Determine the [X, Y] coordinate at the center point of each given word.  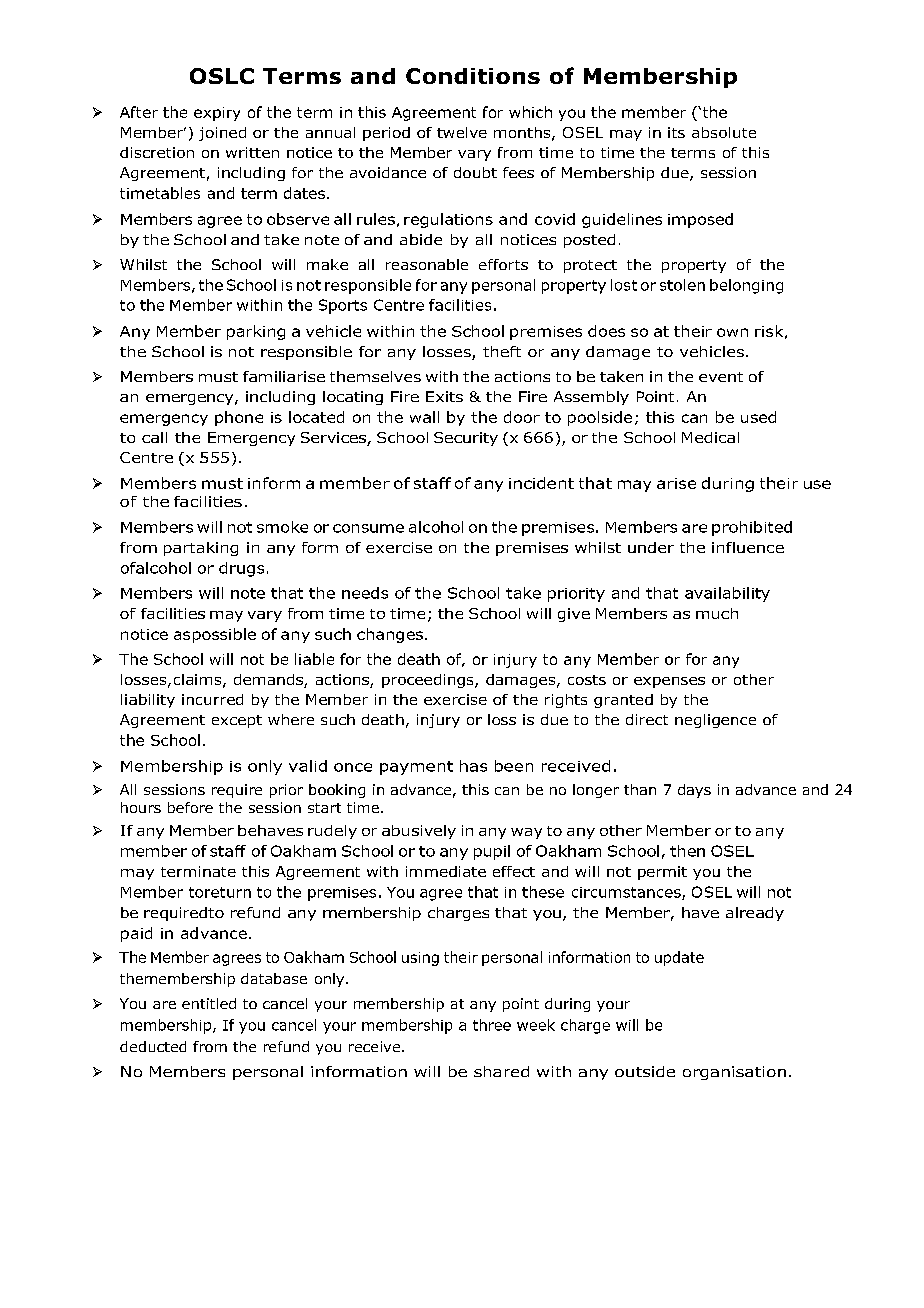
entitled [209, 1003]
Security [466, 439]
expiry [217, 114]
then [687, 851]
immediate [446, 871]
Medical [710, 437]
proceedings [429, 681]
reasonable [427, 264]
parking [256, 332]
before [190, 807]
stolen [682, 285]
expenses [669, 682]
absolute [724, 132]
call [154, 437]
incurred [212, 699]
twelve [462, 132]
